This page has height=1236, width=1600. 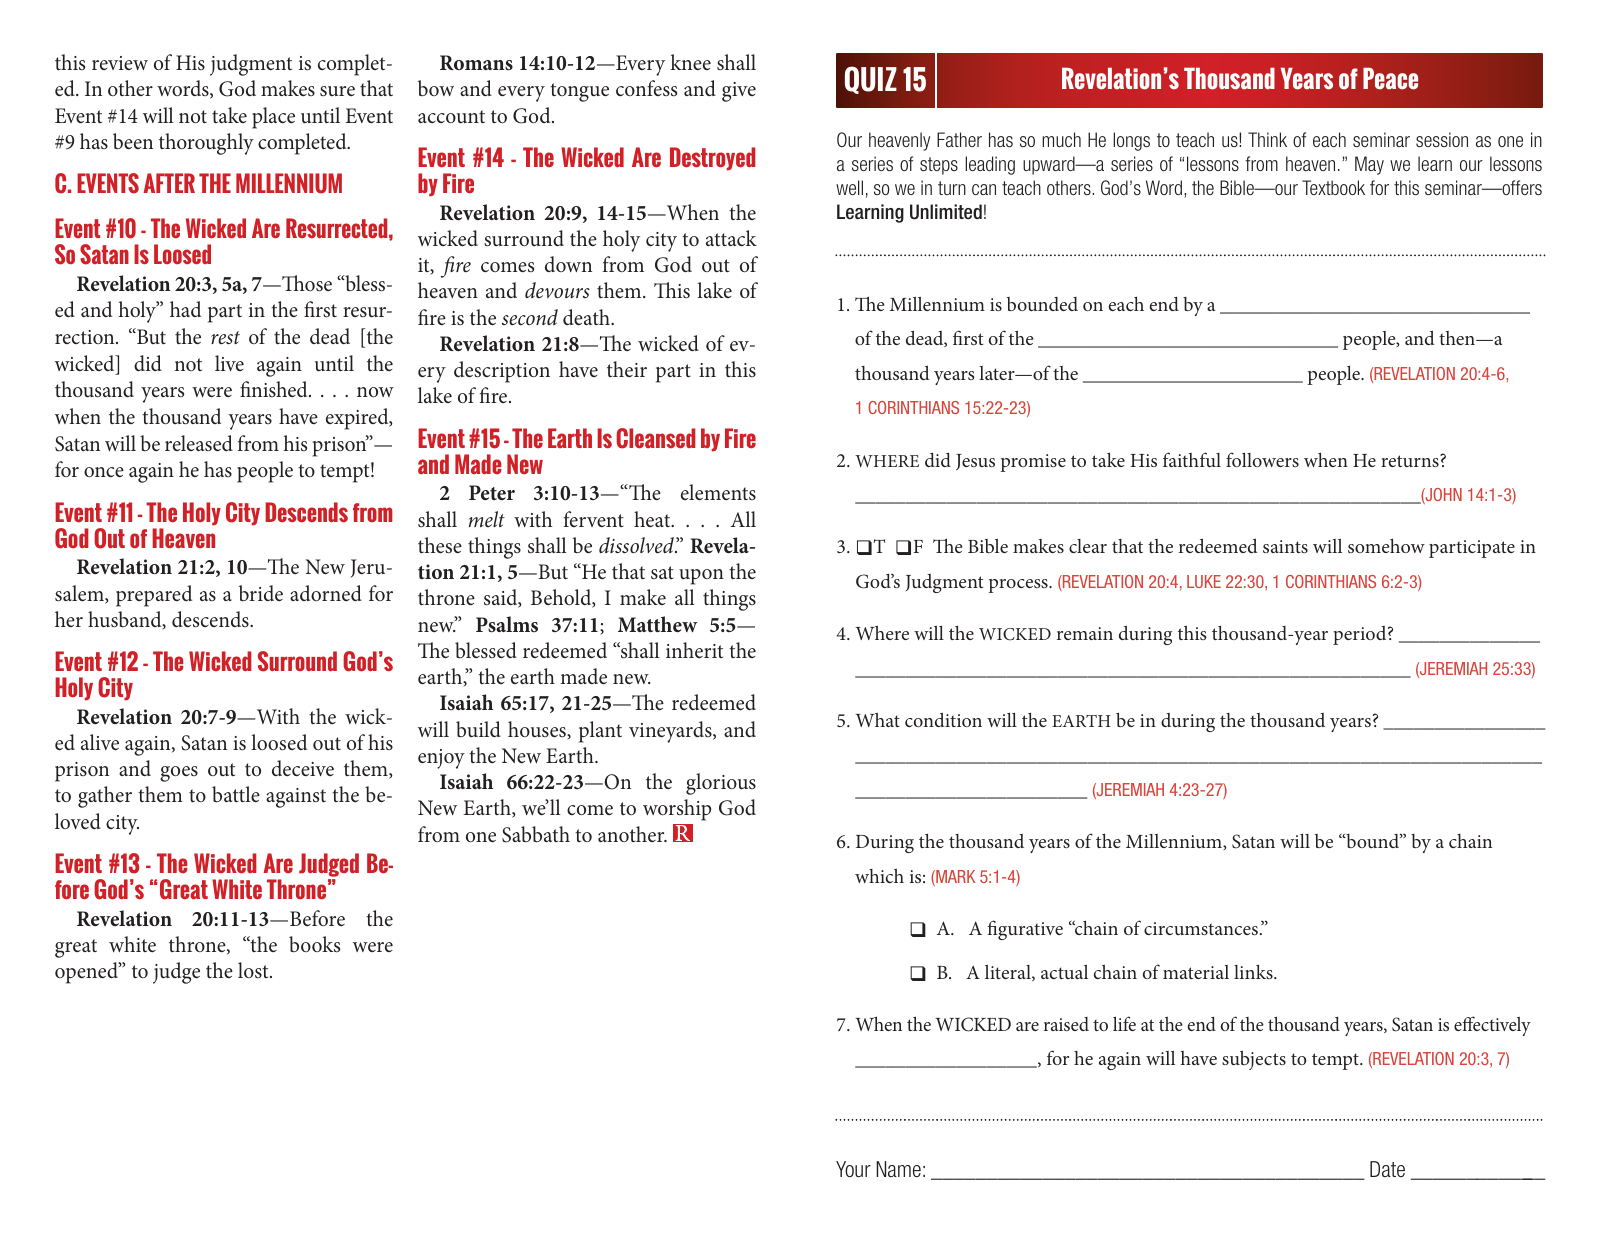 What do you see at coordinates (739, 92) in the page?
I see `give` at bounding box center [739, 92].
